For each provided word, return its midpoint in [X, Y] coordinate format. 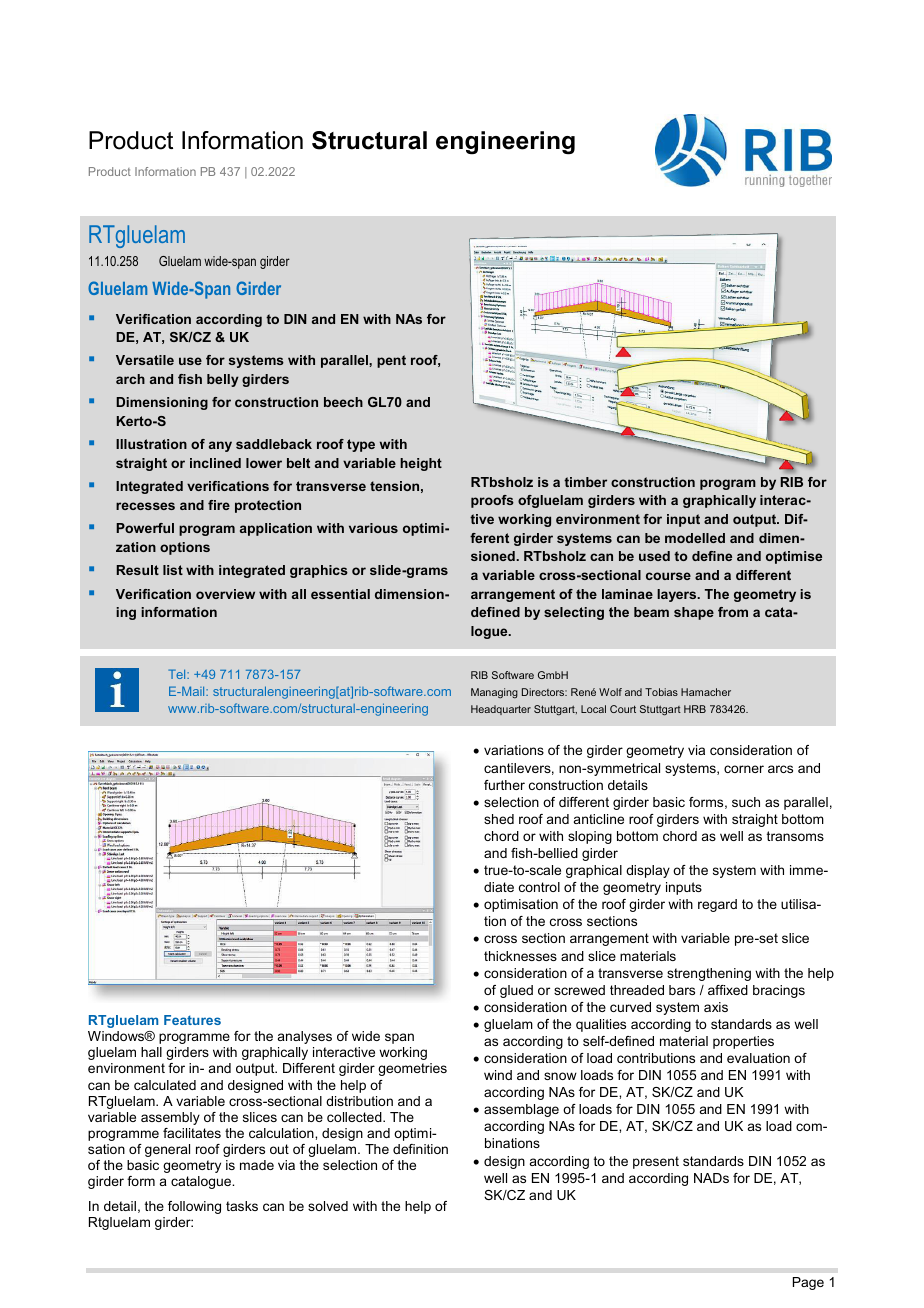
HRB [695, 709]
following [194, 1207]
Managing [494, 693]
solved [328, 1206]
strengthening [709, 974]
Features [192, 1020]
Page [808, 1283]
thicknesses [520, 956]
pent [391, 361]
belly [223, 380]
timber [585, 482]
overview [225, 594]
